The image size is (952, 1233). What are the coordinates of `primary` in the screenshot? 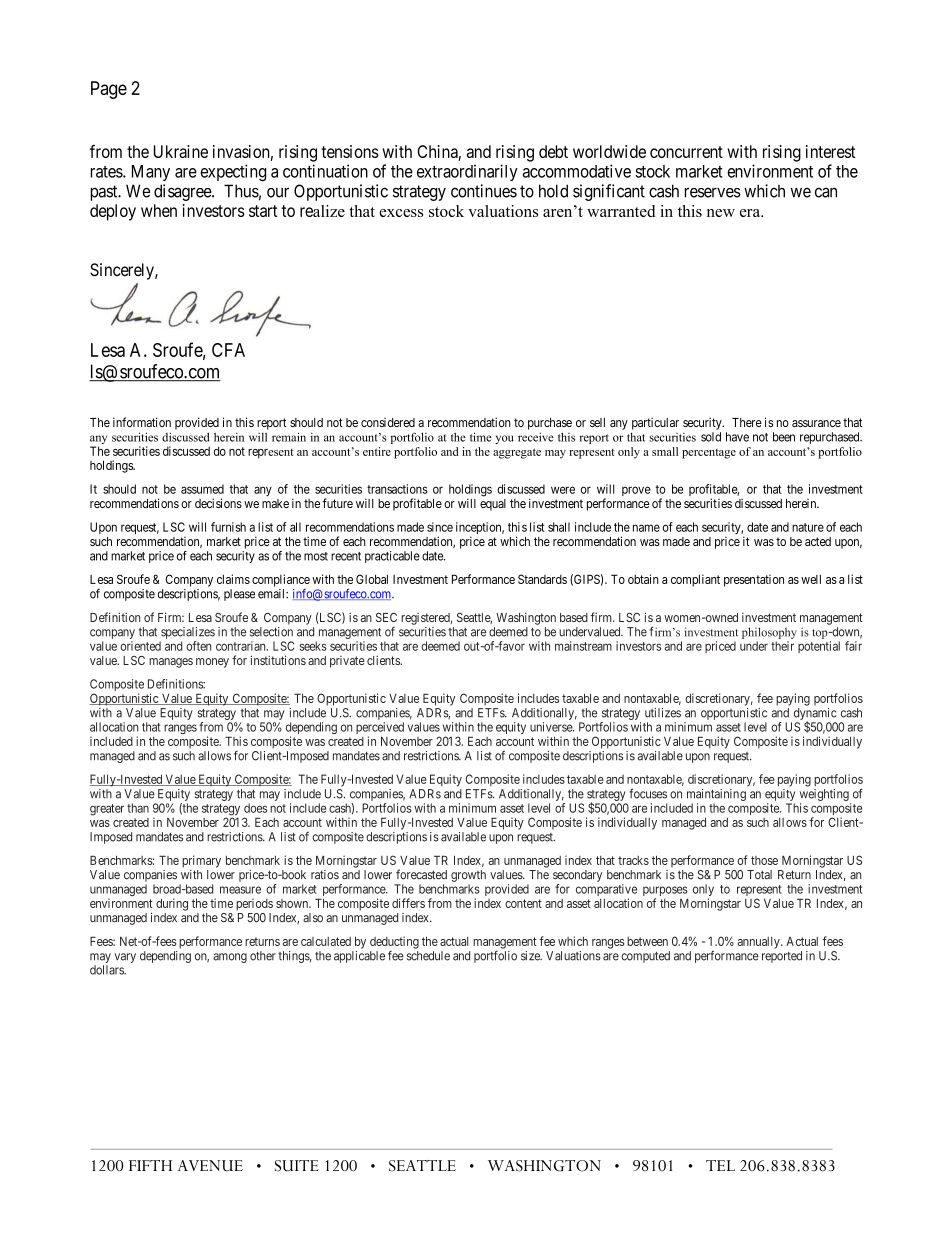 It's located at (201, 861).
